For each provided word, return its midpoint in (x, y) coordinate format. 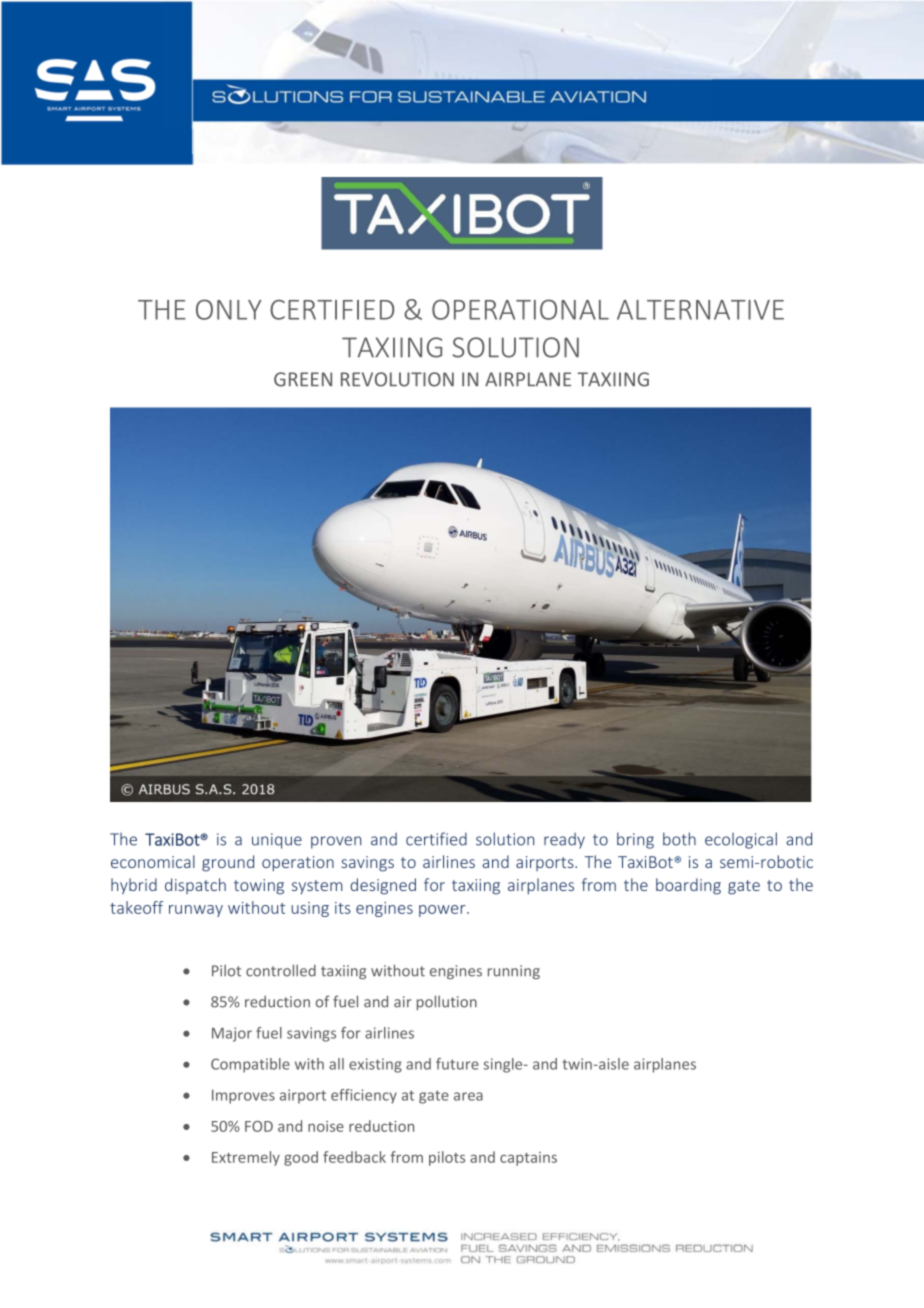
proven (336, 842)
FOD (259, 1126)
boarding (688, 886)
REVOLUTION (397, 379)
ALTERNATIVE (700, 310)
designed (383, 886)
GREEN (303, 379)
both (679, 839)
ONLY (229, 309)
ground (228, 863)
